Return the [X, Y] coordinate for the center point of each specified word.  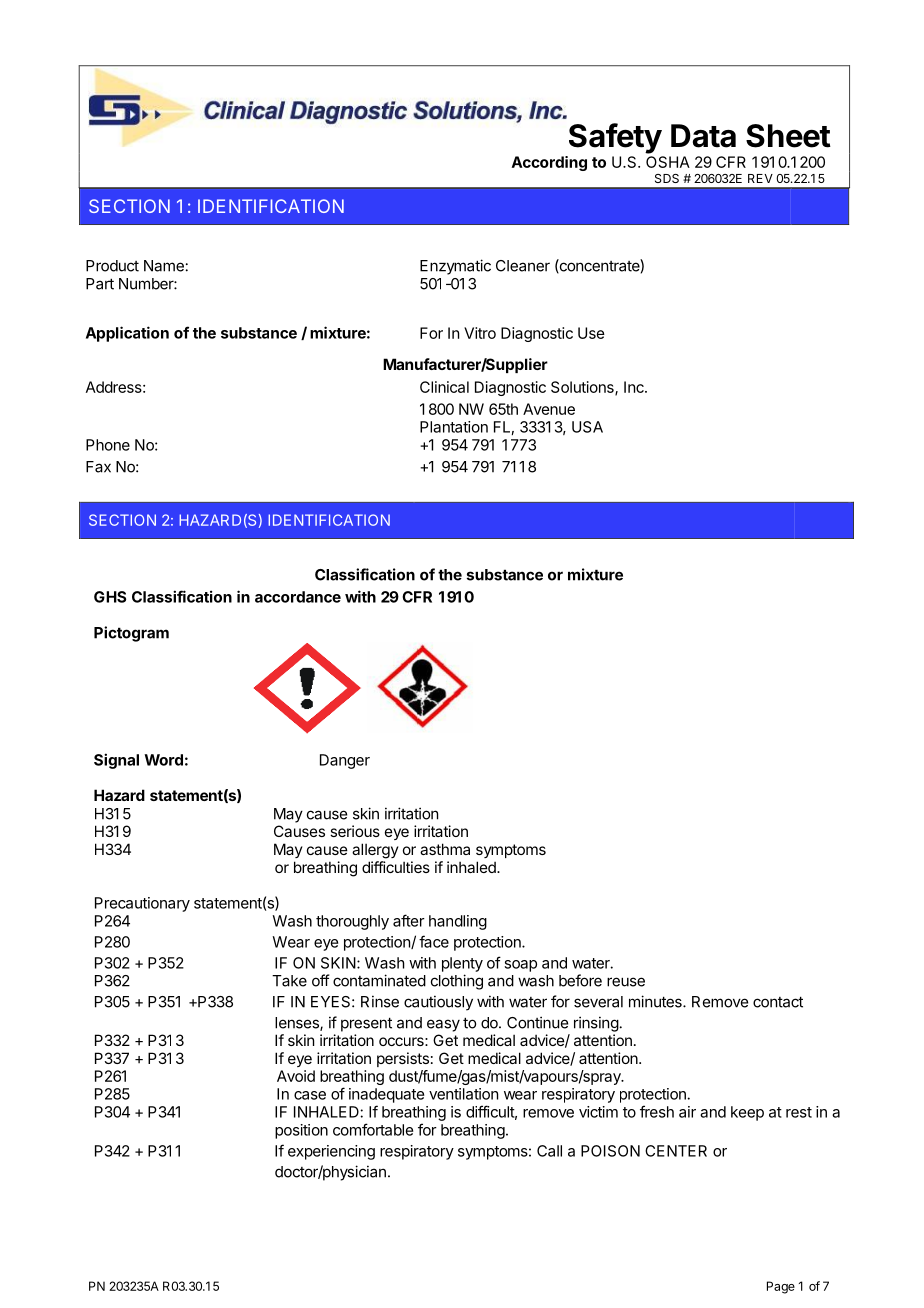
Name [164, 266]
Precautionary [142, 904]
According [549, 163]
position [301, 1131]
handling [458, 922]
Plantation [454, 427]
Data [703, 136]
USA [587, 427]
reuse [626, 982]
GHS [110, 597]
